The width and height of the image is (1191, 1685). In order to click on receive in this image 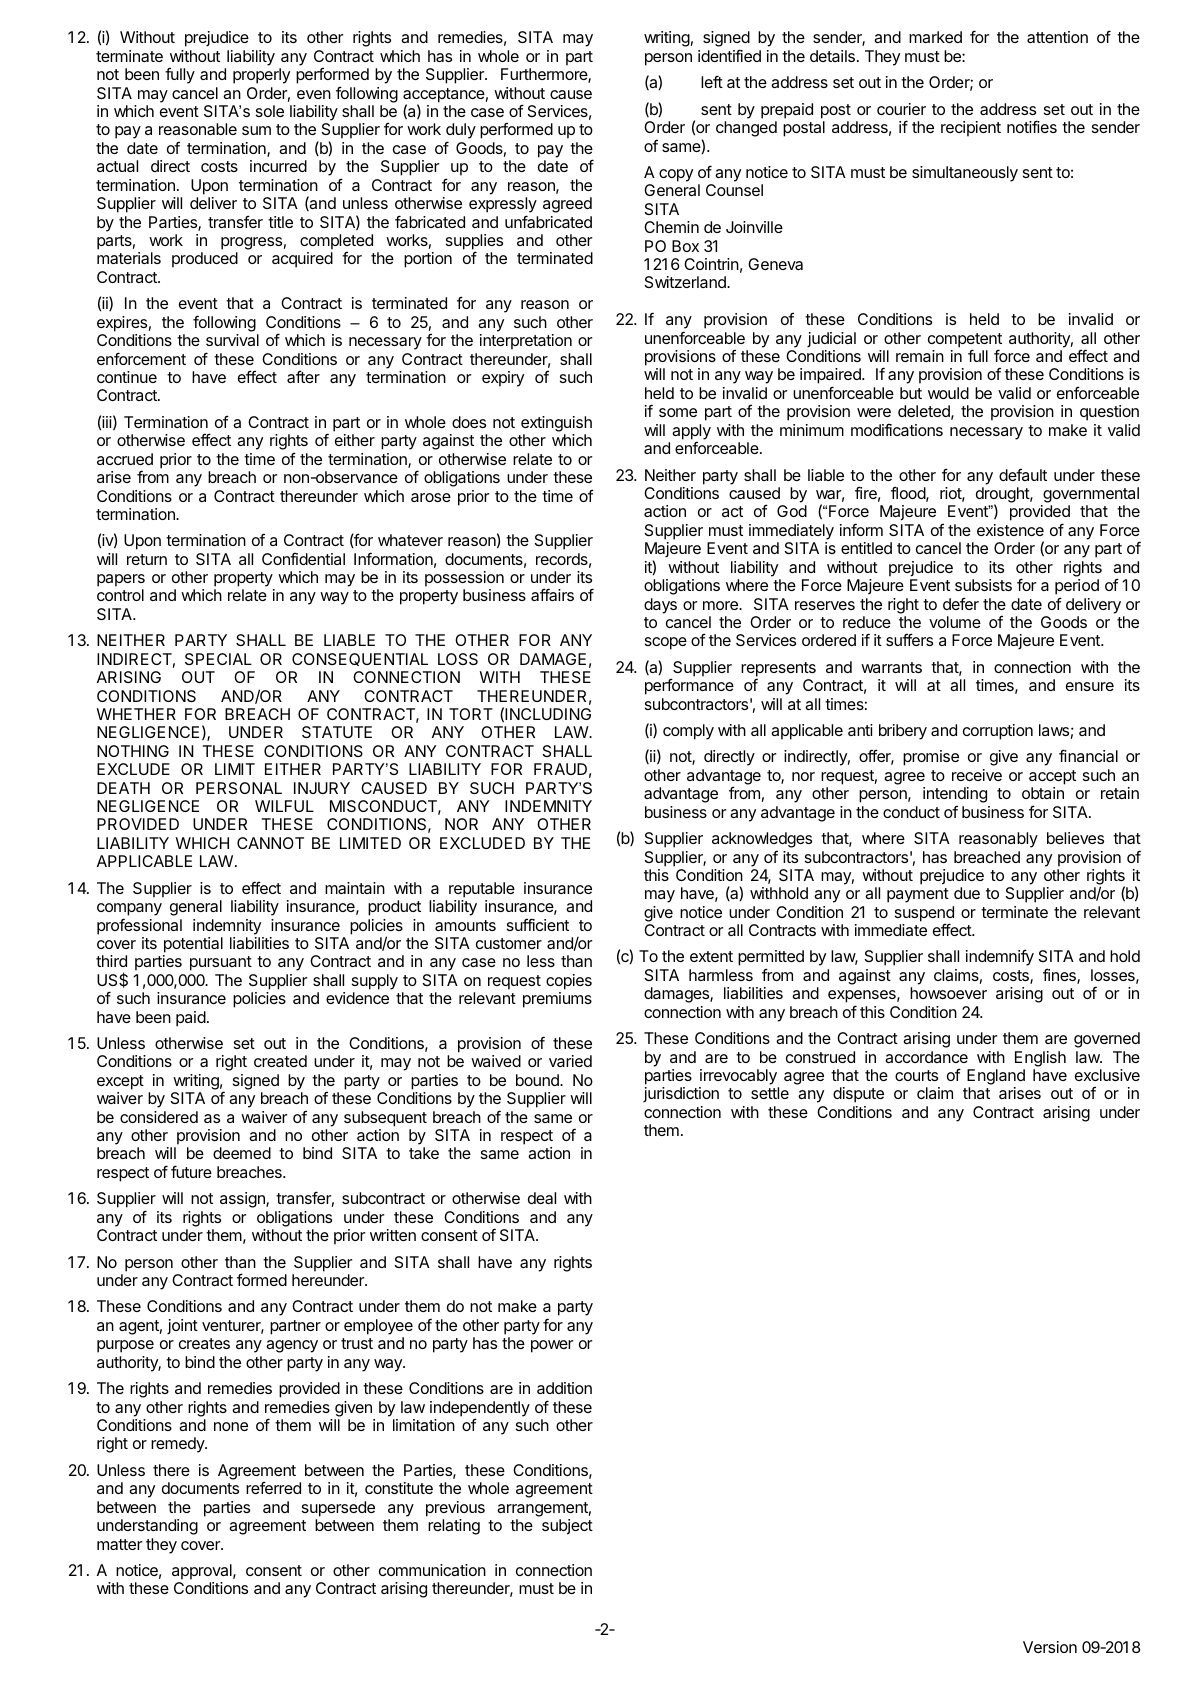, I will do `click(977, 775)`.
